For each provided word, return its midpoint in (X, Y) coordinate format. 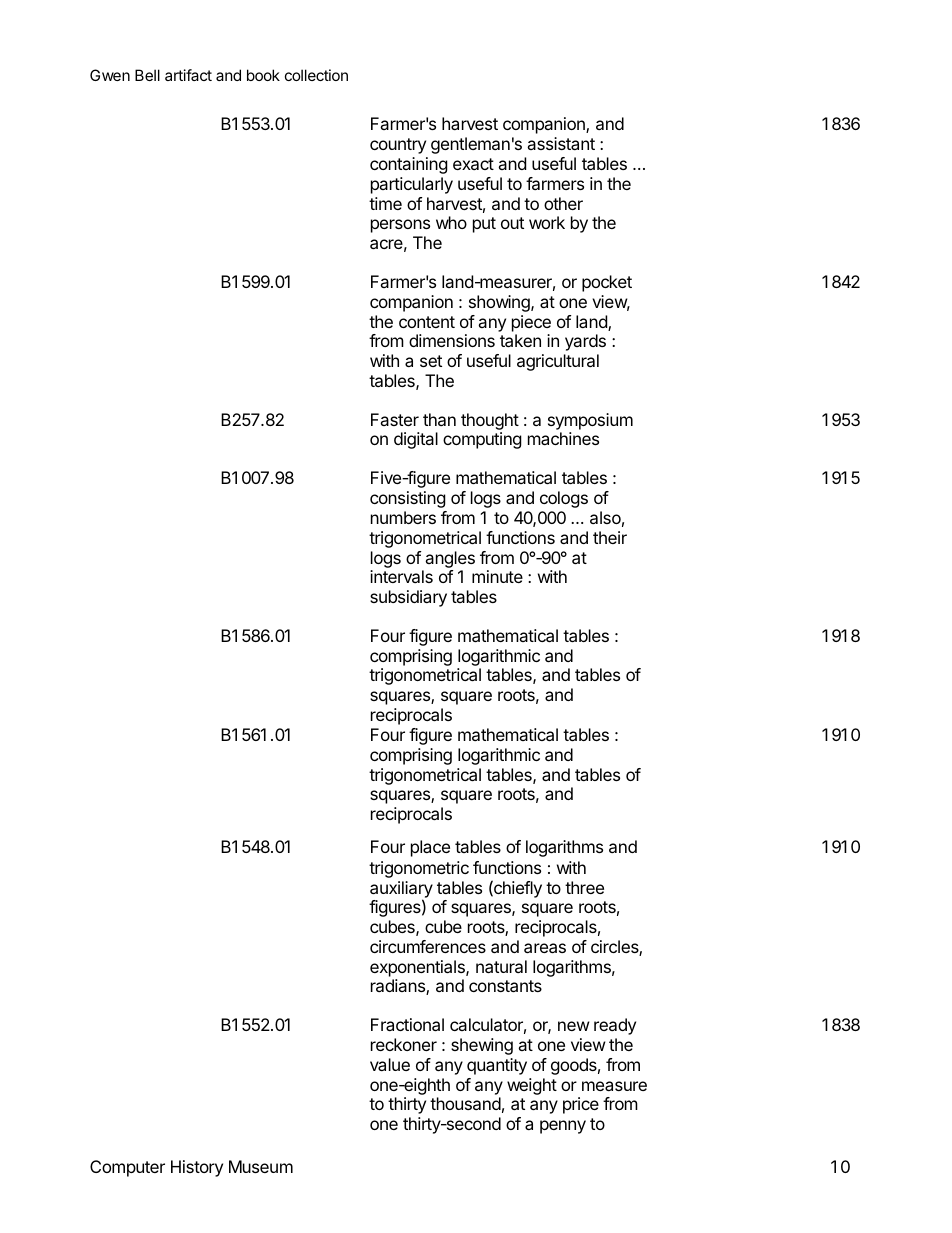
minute (497, 576)
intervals (401, 576)
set (431, 361)
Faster (395, 419)
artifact (188, 75)
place (430, 848)
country (398, 146)
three (584, 887)
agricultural (558, 362)
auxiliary (401, 890)
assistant (561, 143)
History (197, 1168)
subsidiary (408, 598)
